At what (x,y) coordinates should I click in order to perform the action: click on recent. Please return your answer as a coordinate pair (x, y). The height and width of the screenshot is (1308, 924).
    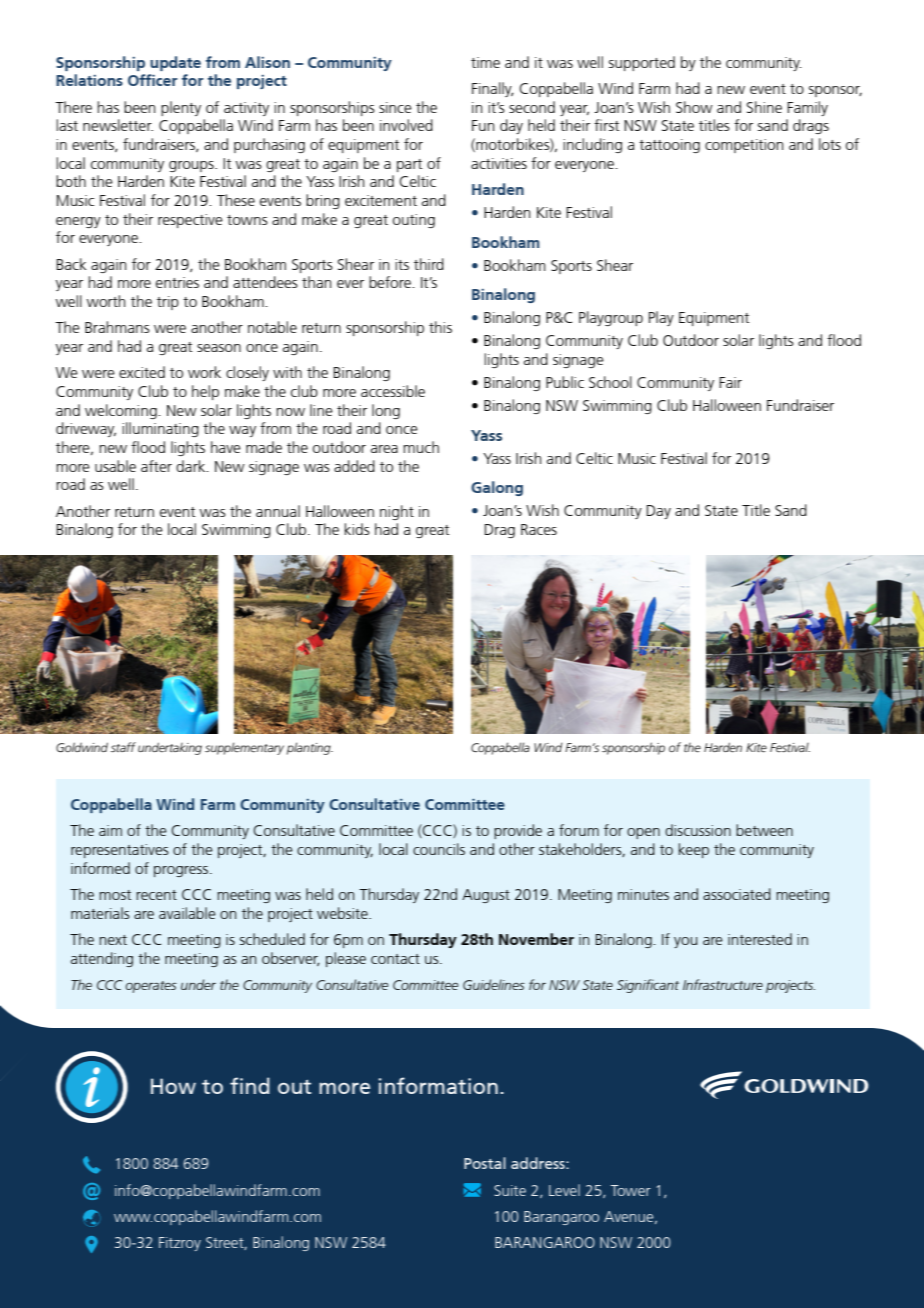
    Looking at the image, I should click on (156, 895).
